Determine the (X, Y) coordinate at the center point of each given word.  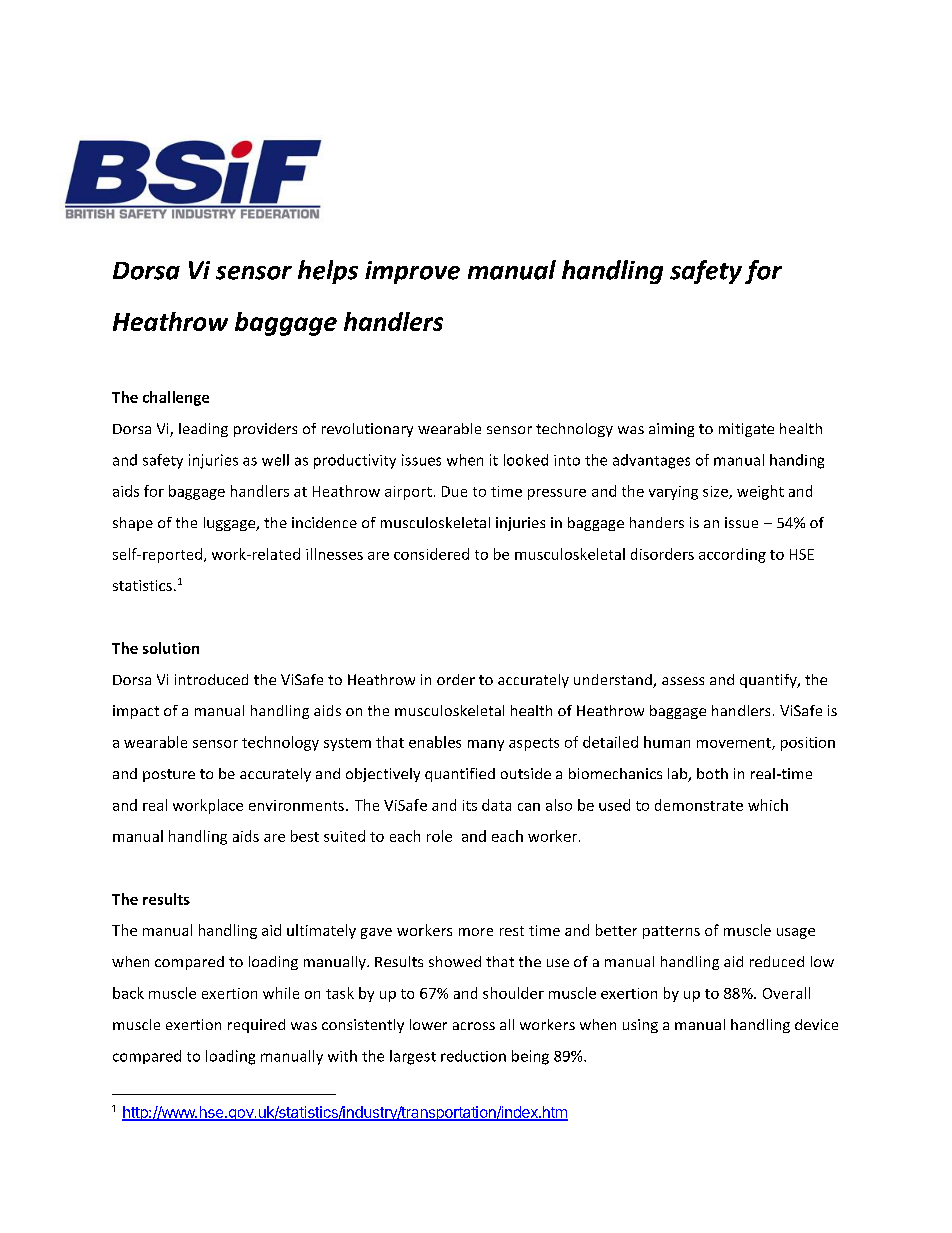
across (474, 1026)
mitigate (746, 430)
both (712, 773)
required (256, 1026)
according (732, 555)
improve (412, 272)
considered (431, 554)
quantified (460, 775)
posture (169, 775)
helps (328, 272)
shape (133, 524)
